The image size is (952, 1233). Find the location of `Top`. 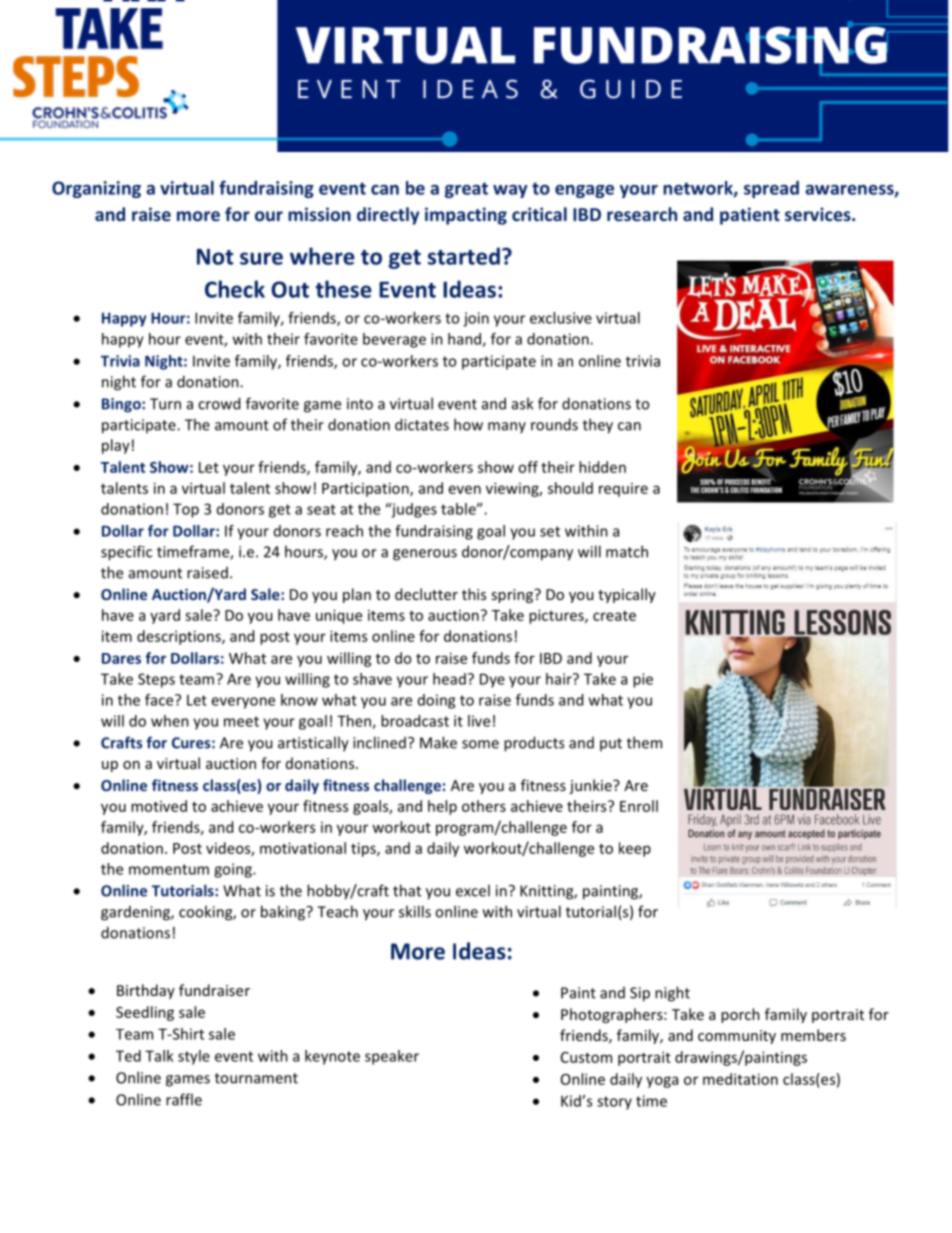

Top is located at coordinates (186, 510).
